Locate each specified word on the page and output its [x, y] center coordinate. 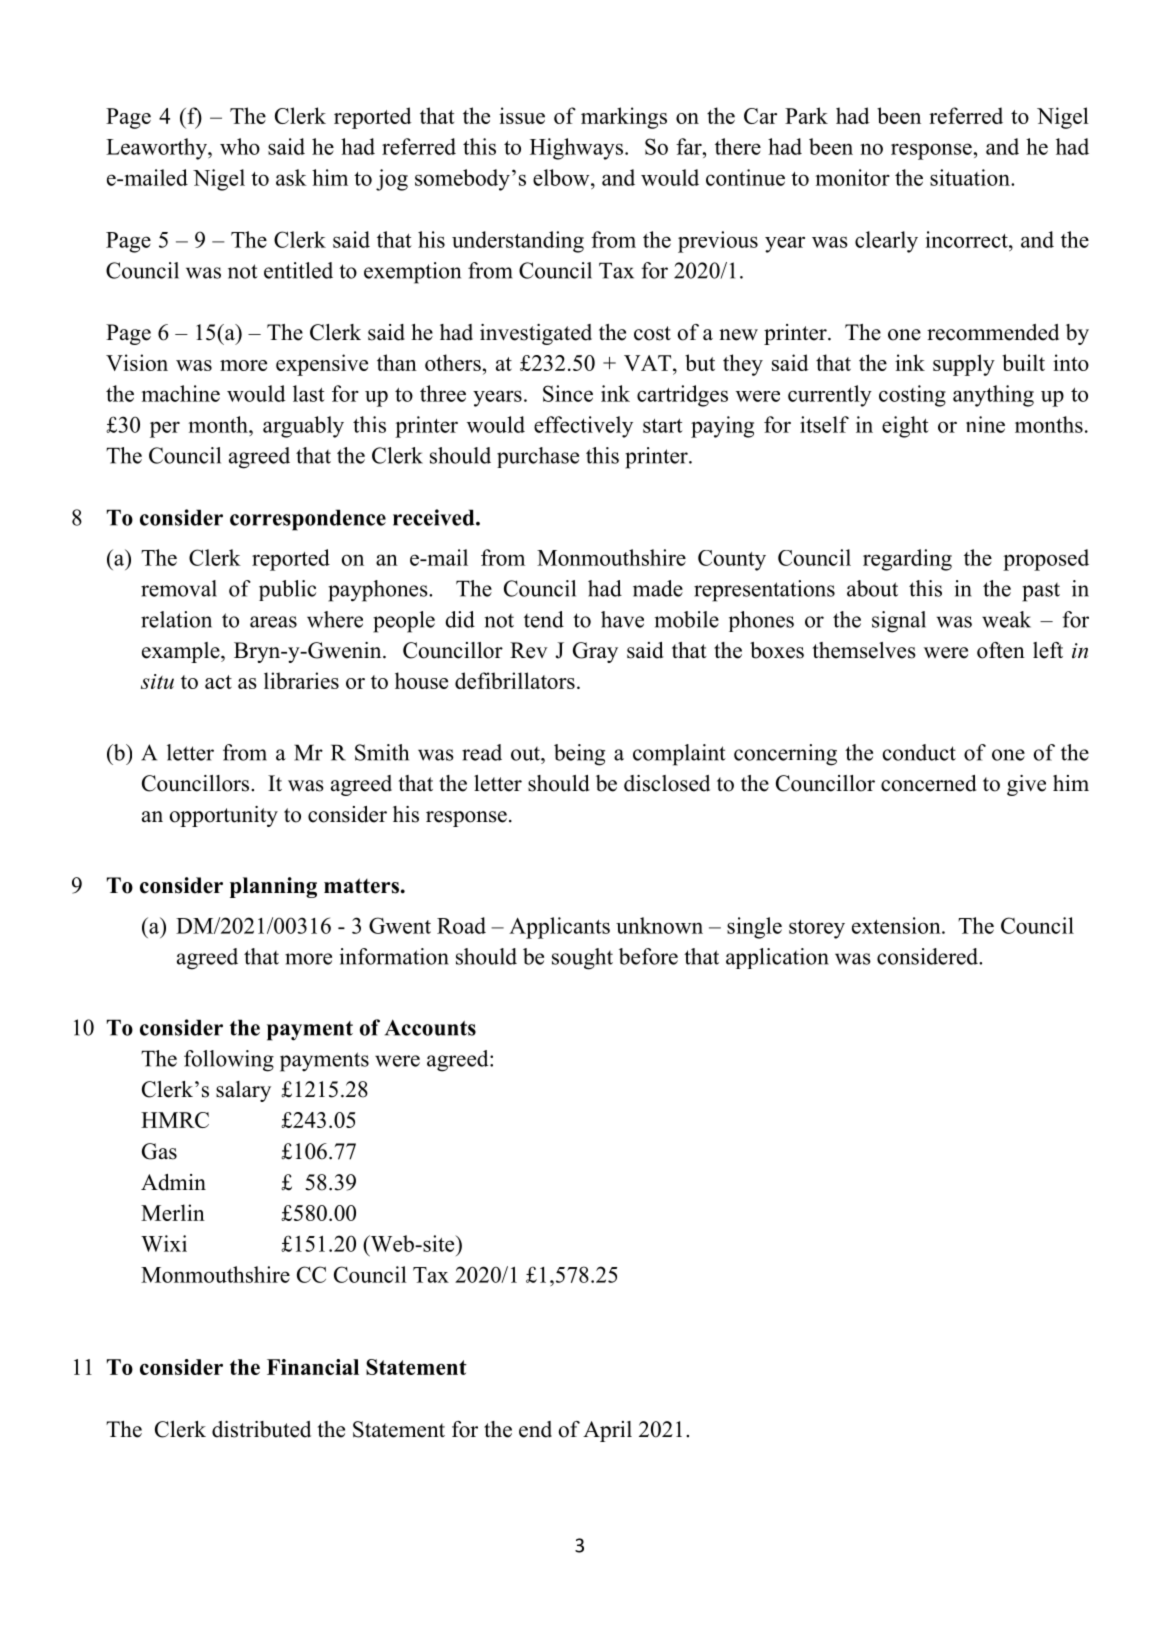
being [579, 755]
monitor [852, 177]
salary [243, 1091]
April [607, 1431]
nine [985, 424]
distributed [261, 1429]
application [777, 958]
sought [582, 959]
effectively [583, 427]
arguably [303, 427]
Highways [576, 149]
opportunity [224, 816]
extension [897, 925]
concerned [929, 783]
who [240, 146]
